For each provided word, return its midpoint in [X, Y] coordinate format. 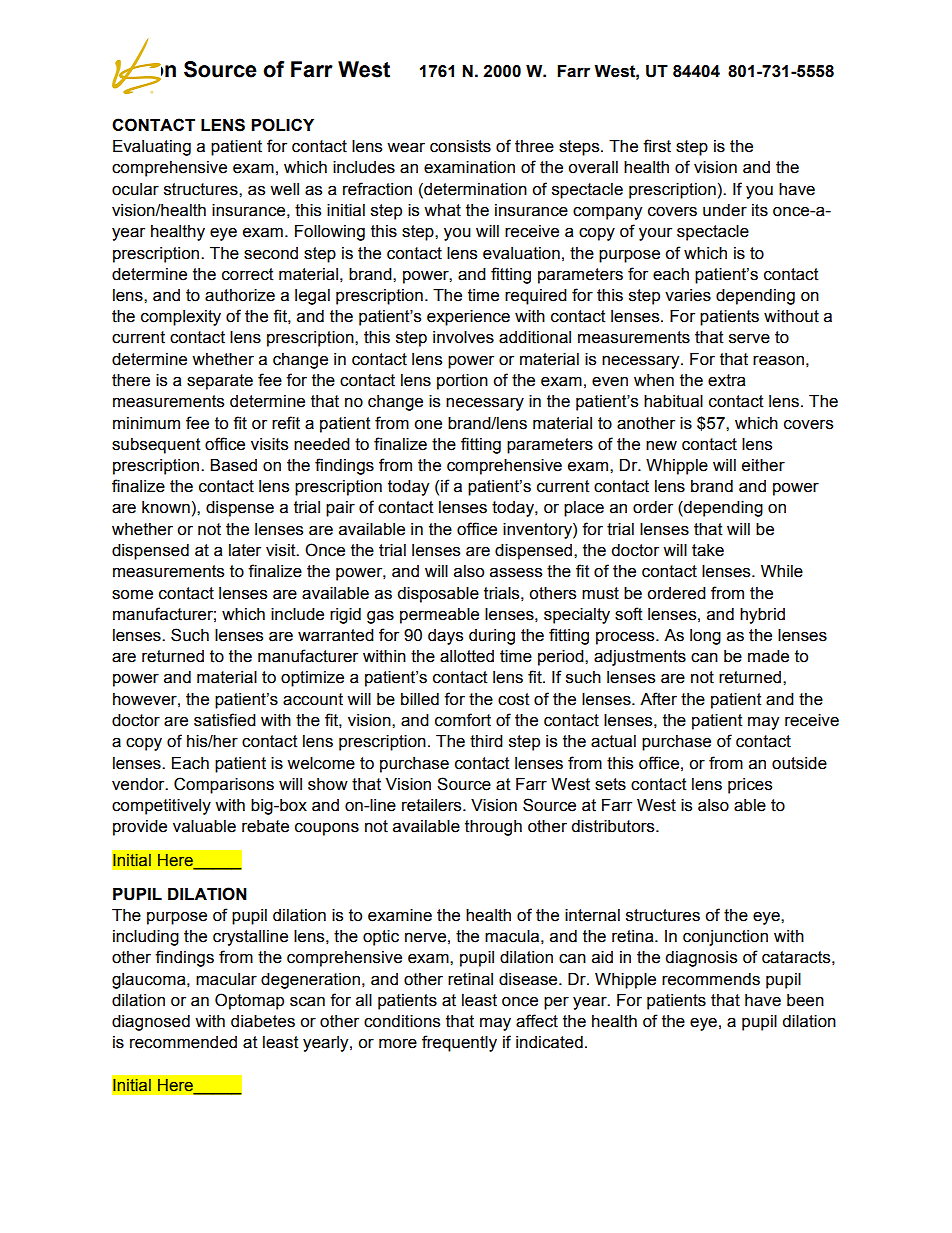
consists [460, 146]
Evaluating [152, 148]
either [763, 465]
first [657, 146]
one [428, 425]
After [658, 699]
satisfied [225, 720]
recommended [183, 1042]
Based [233, 465]
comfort [463, 720]
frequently [459, 1043]
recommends [711, 979]
